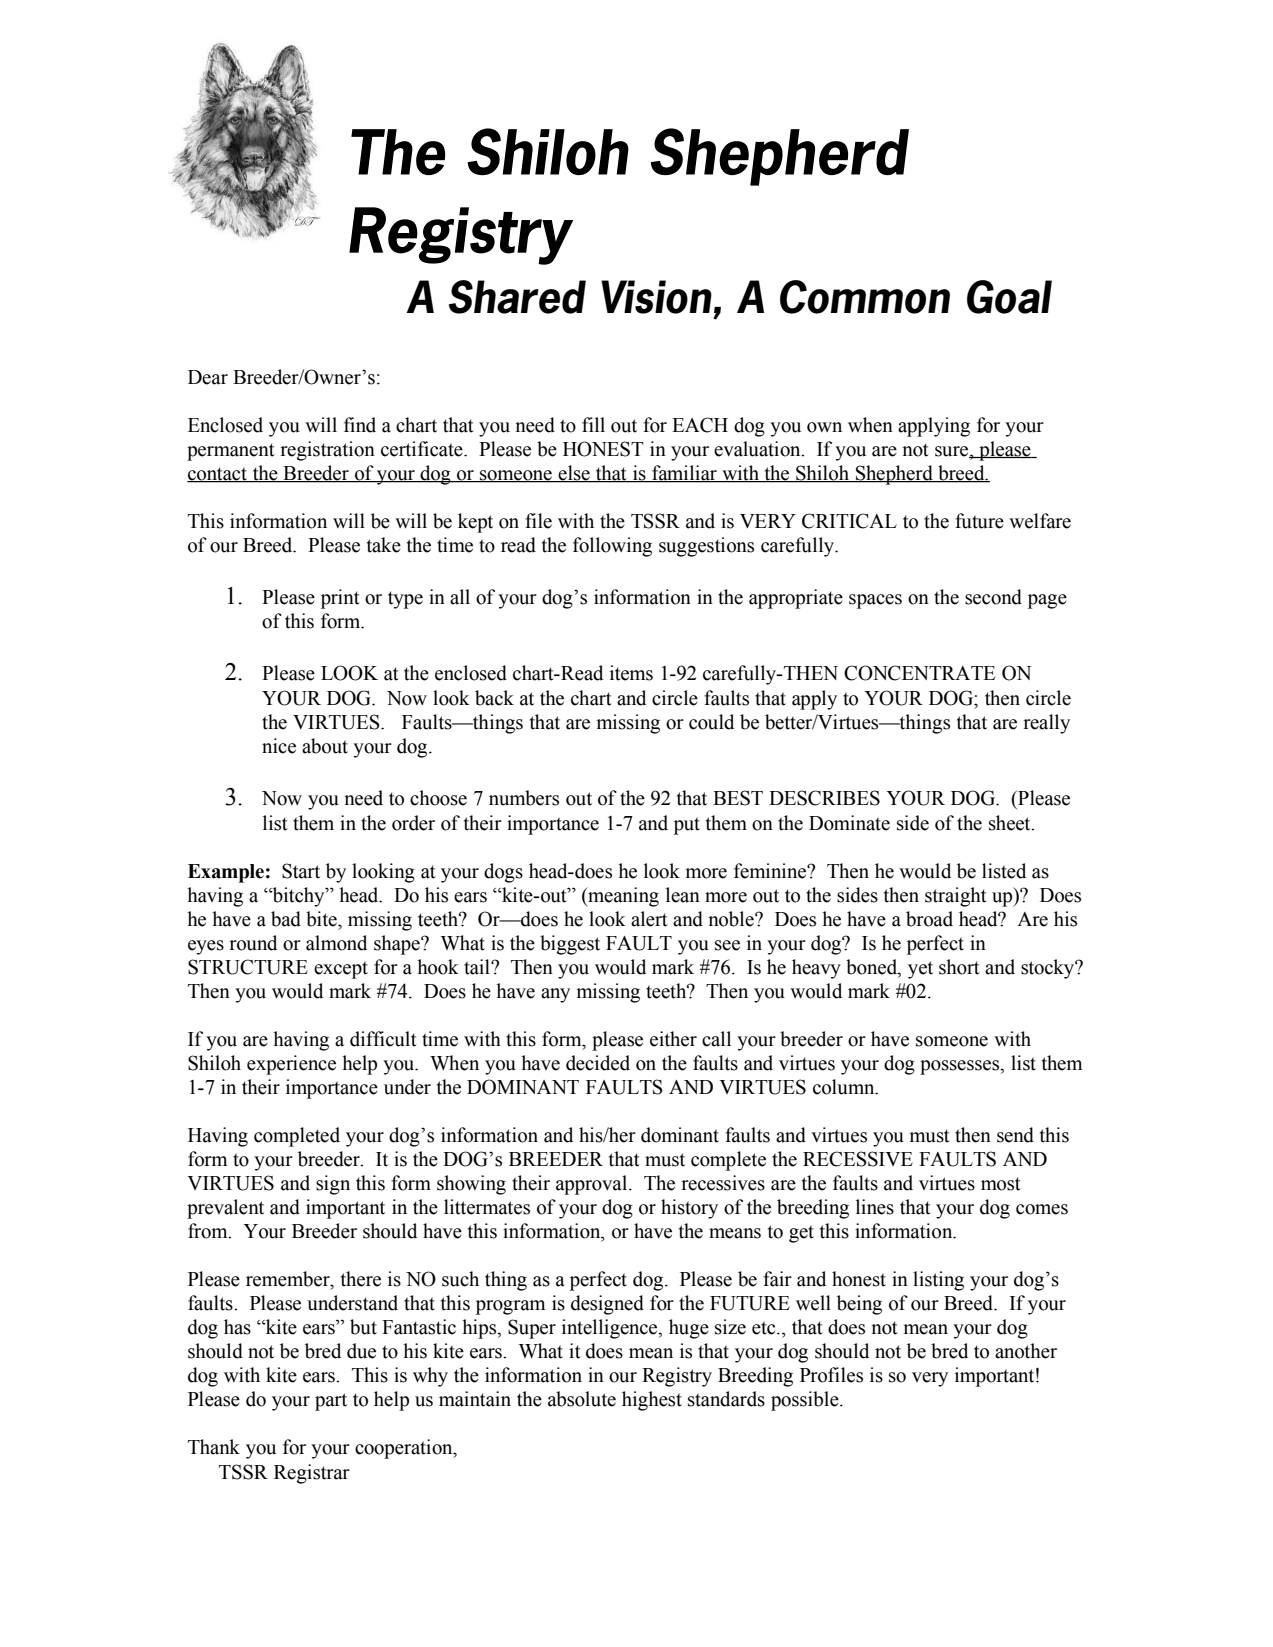 This screenshot has height=1647, width=1273. I want to click on Registrar, so click(312, 1474).
